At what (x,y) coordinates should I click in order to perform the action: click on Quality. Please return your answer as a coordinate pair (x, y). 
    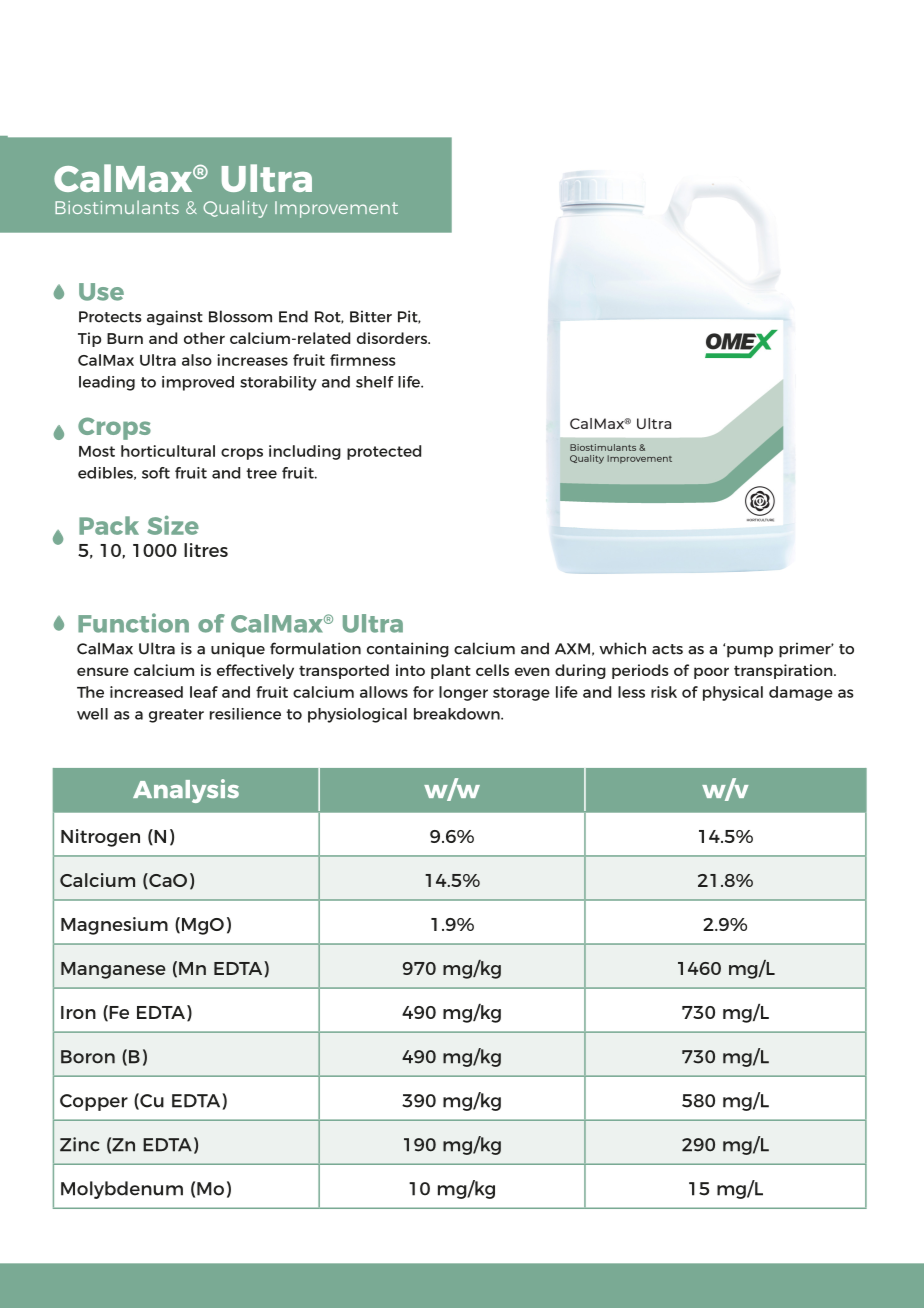
    Looking at the image, I should click on (235, 209).
